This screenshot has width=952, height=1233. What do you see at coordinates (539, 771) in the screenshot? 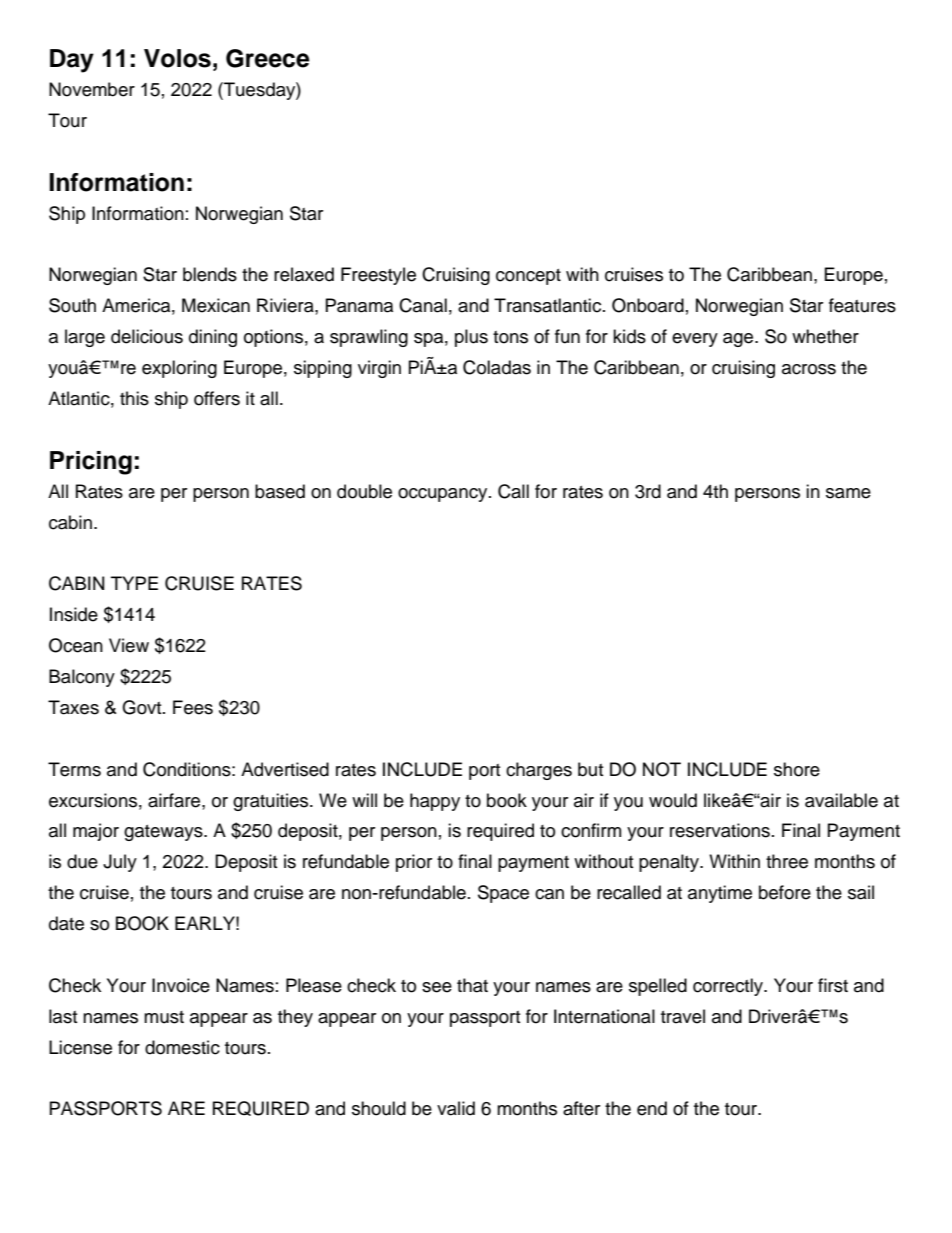
I see `charges` at bounding box center [539, 771].
